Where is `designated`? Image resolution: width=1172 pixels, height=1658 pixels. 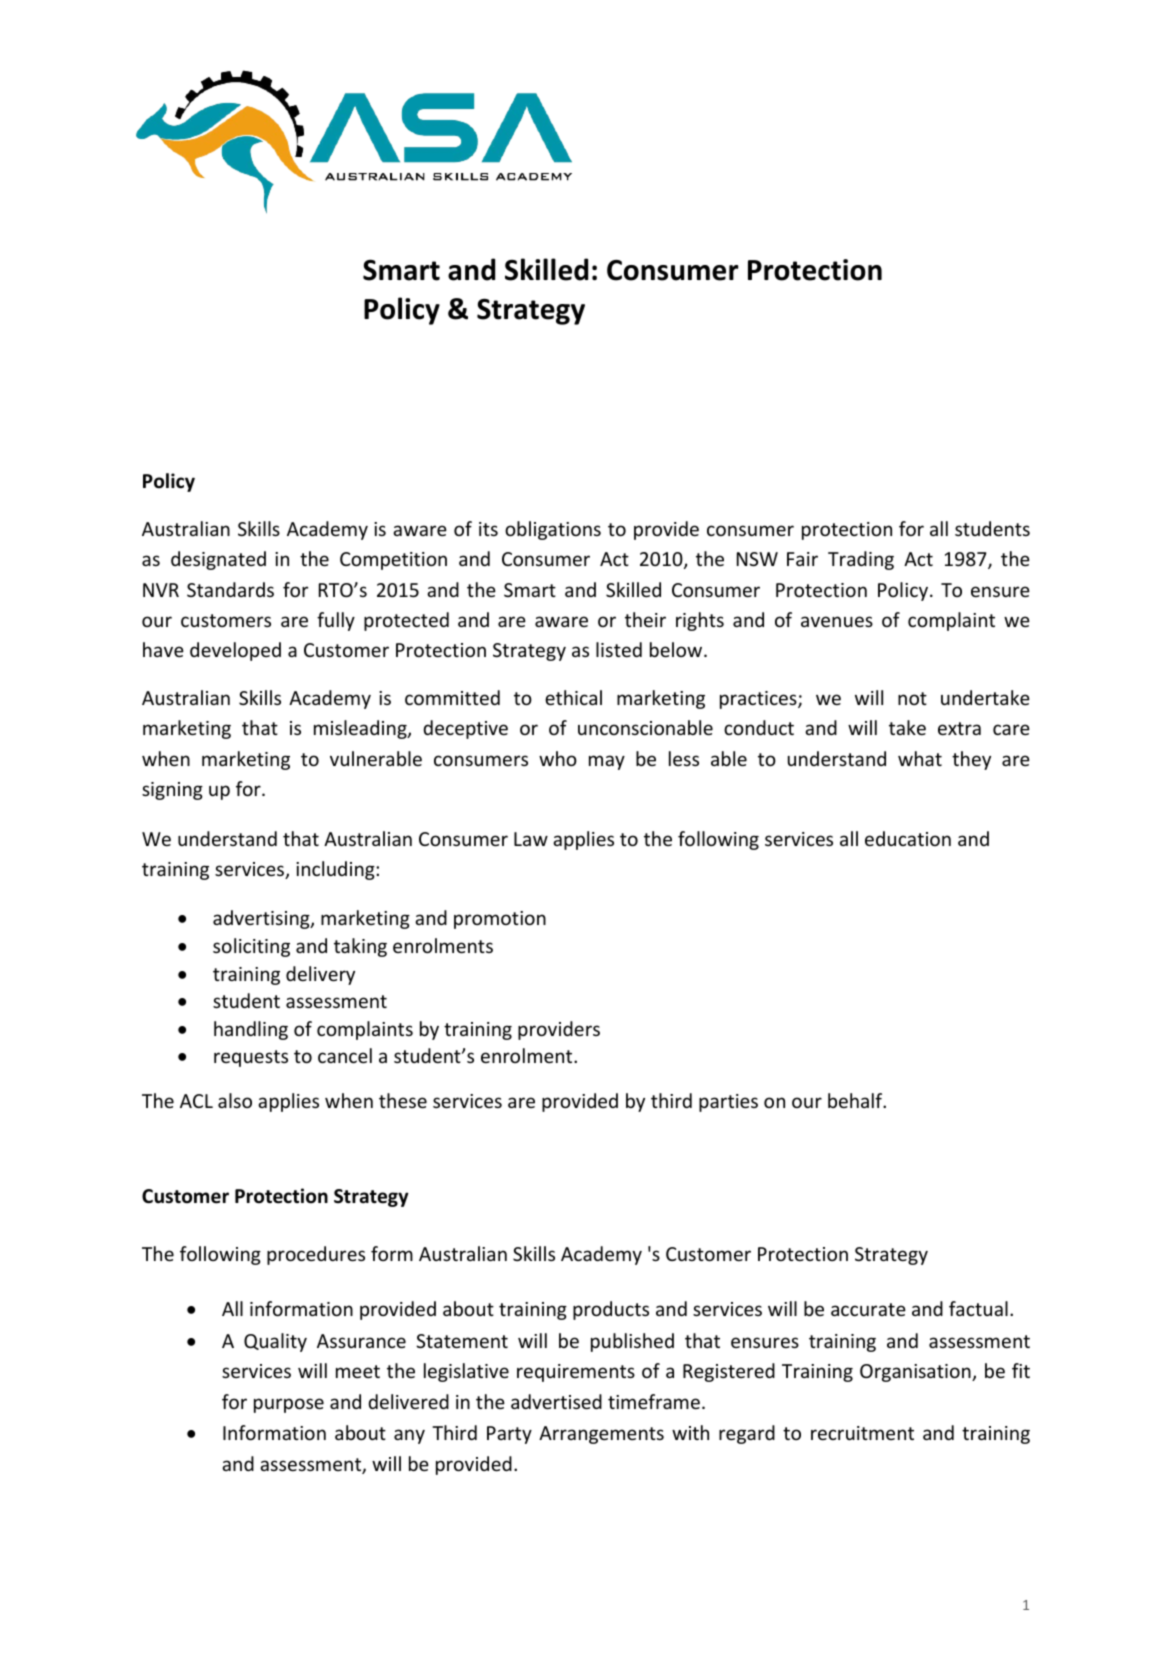 designated is located at coordinates (218, 560).
